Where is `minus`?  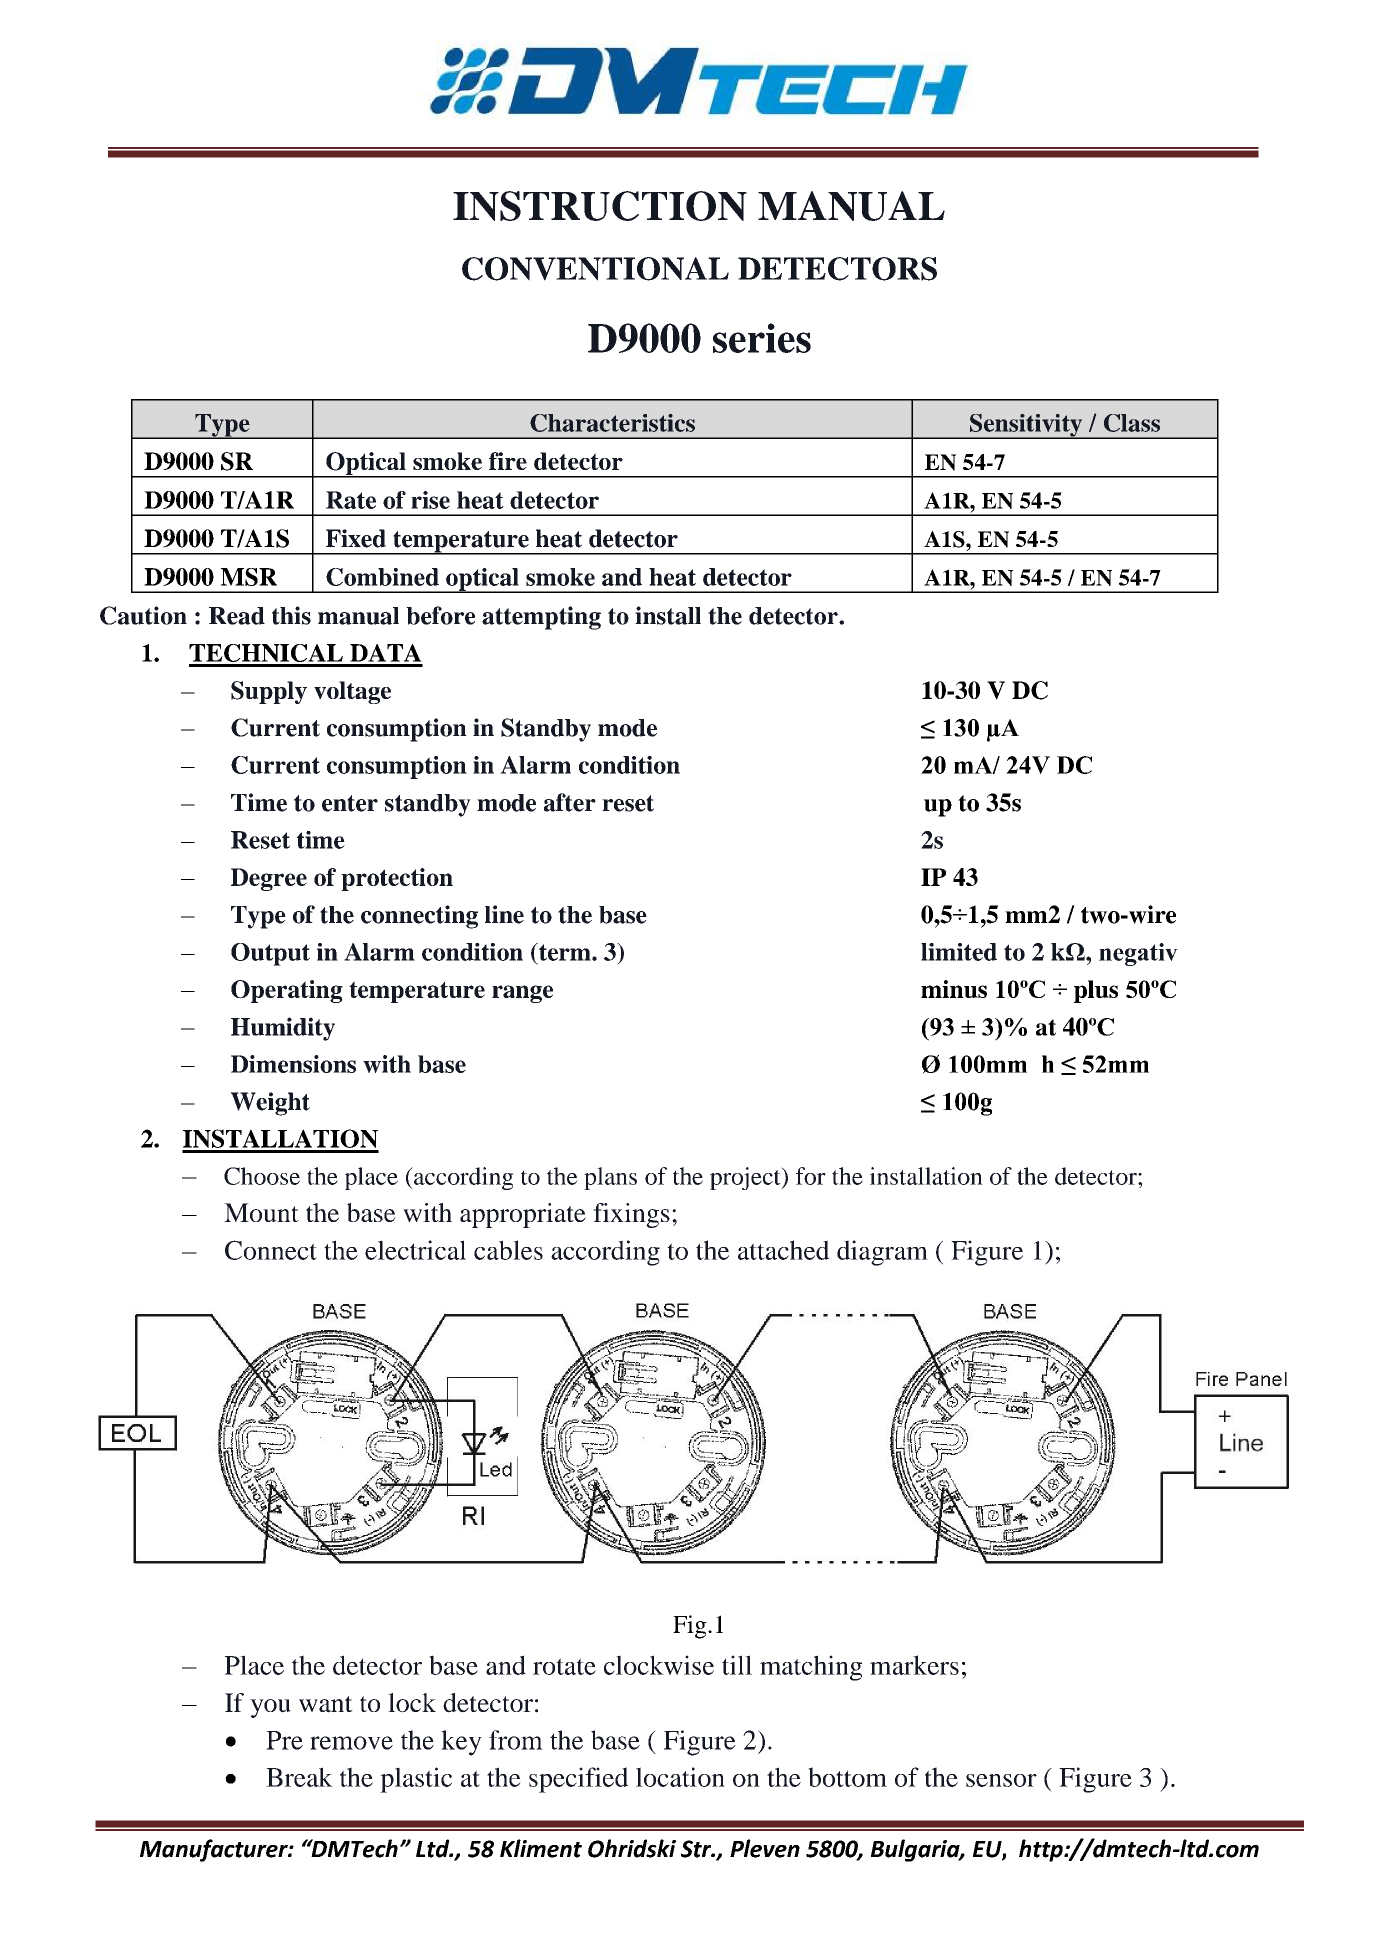 minus is located at coordinates (954, 989).
